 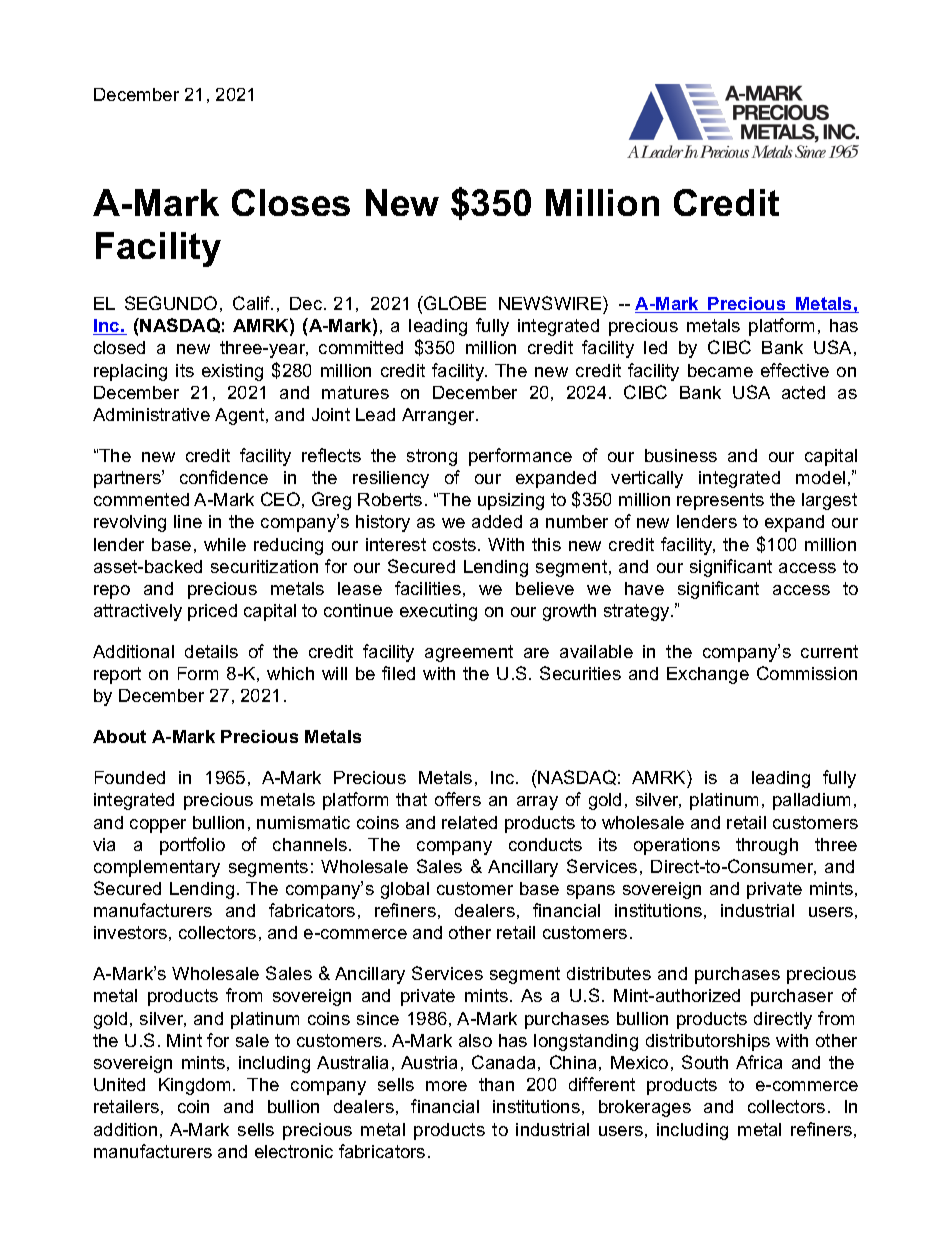 What do you see at coordinates (428, 588) in the screenshot?
I see `facilities` at bounding box center [428, 588].
